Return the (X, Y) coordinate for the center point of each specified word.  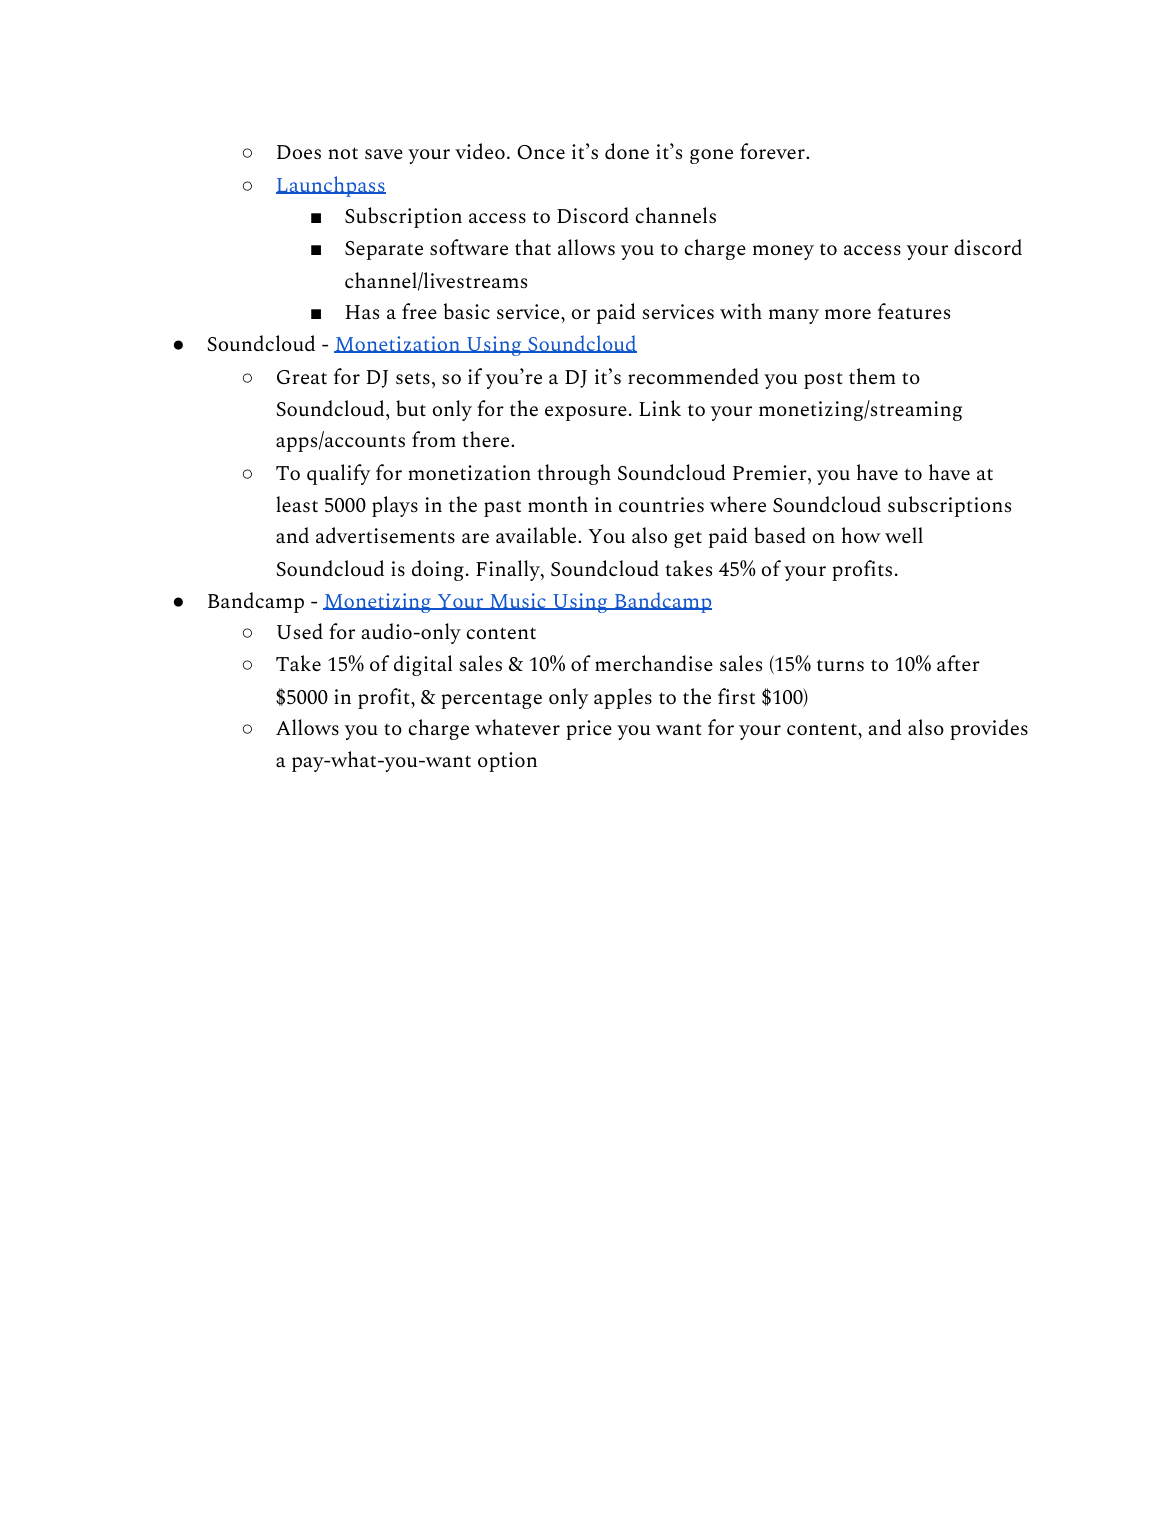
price (589, 730)
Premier (771, 472)
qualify (339, 474)
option (507, 762)
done (627, 151)
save (384, 154)
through (574, 474)
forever (773, 151)
